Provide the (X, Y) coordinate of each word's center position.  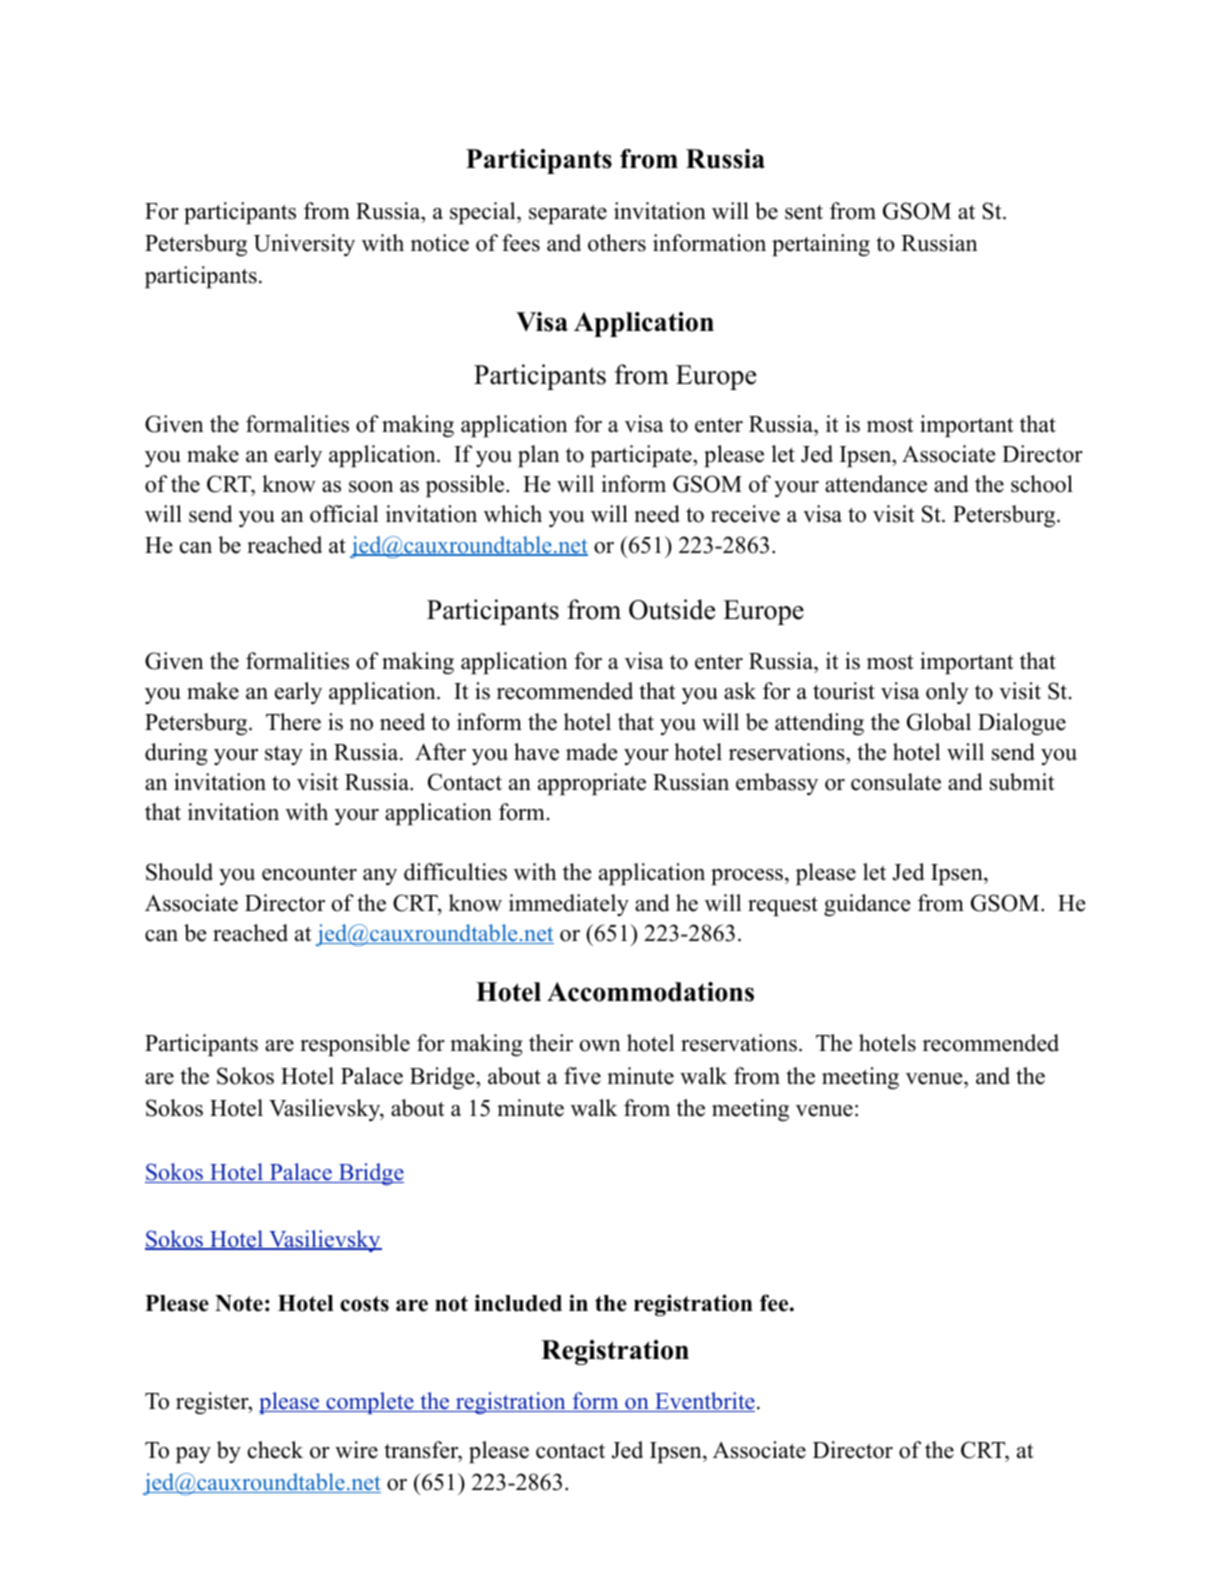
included (518, 1303)
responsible (355, 1045)
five (582, 1076)
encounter (309, 873)
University (304, 245)
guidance (867, 905)
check (275, 1450)
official (344, 514)
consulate (896, 782)
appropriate (592, 784)
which (513, 514)
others (617, 243)
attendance (876, 484)
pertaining (821, 245)
